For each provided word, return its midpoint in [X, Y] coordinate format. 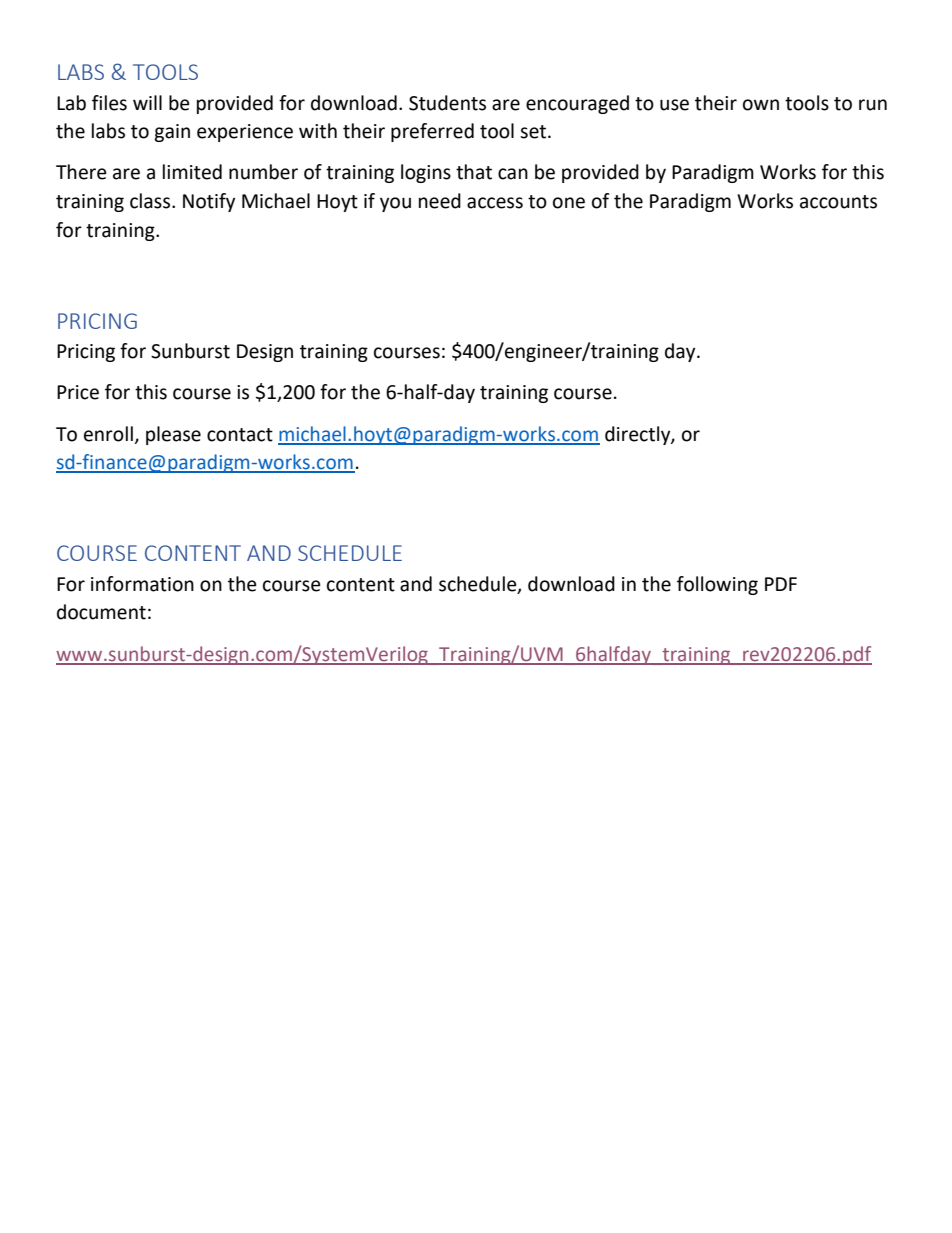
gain [172, 133]
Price [78, 392]
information [142, 584]
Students [447, 103]
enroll [108, 434]
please [173, 435]
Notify [209, 202]
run [873, 105]
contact [240, 435]
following [717, 585]
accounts [838, 202]
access [495, 203]
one [569, 203]
